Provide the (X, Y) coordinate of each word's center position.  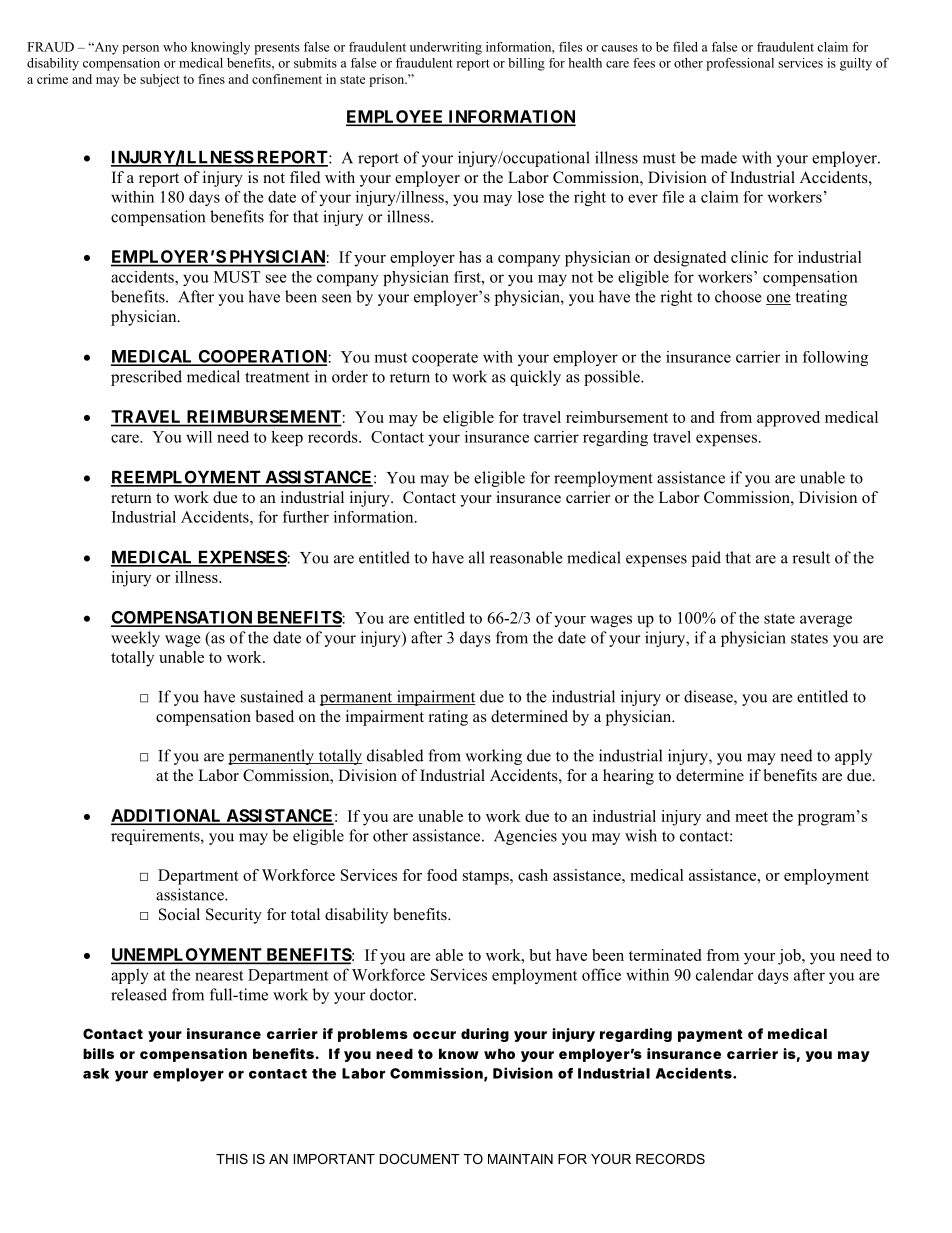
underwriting (446, 48)
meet (751, 817)
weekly (135, 639)
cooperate (445, 359)
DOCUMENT (420, 1159)
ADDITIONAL (167, 816)
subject (160, 80)
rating (448, 718)
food (442, 875)
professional (740, 64)
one (778, 299)
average (826, 621)
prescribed (146, 378)
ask (96, 1073)
